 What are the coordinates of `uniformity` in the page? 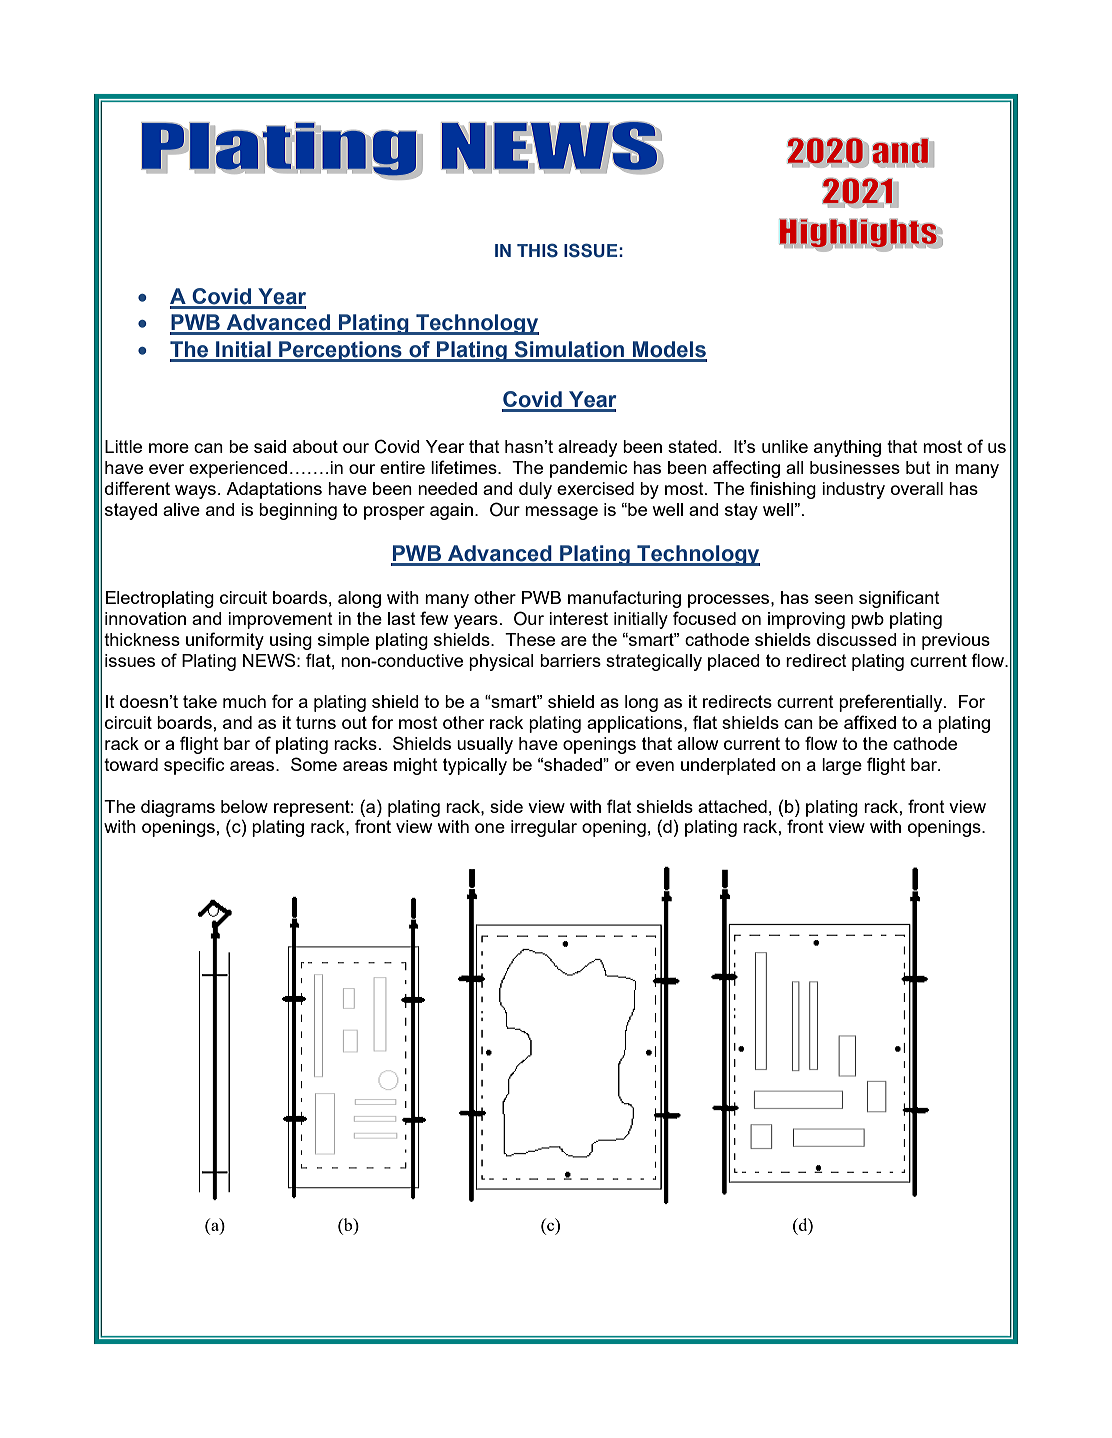 It's located at (225, 641).
